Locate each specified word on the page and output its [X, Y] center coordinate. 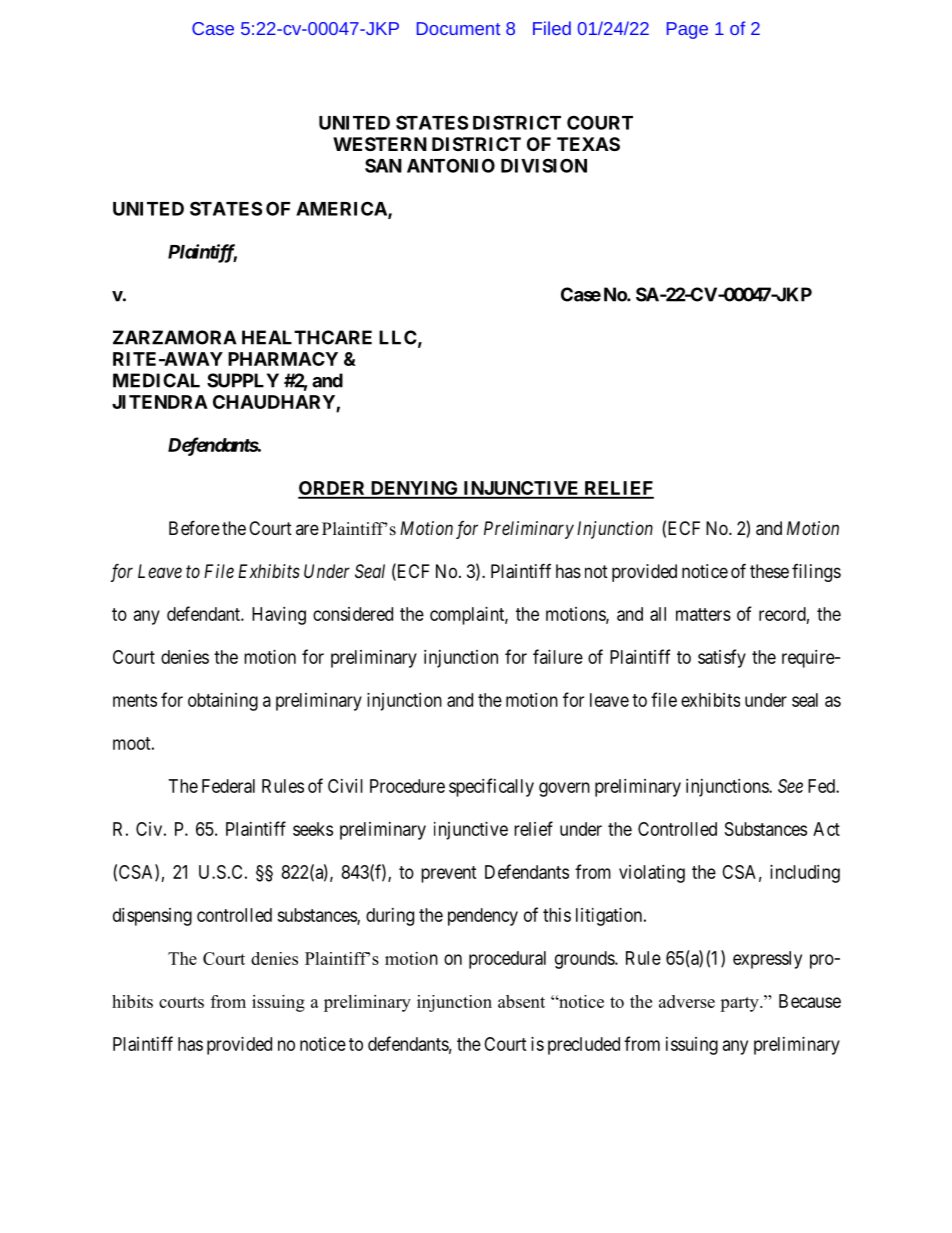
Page [687, 30]
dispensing [152, 917]
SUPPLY [243, 380]
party [740, 1004]
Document [458, 28]
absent [521, 1001]
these [769, 571]
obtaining [223, 702]
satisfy [722, 658]
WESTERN [380, 144]
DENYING [414, 489]
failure [558, 656]
